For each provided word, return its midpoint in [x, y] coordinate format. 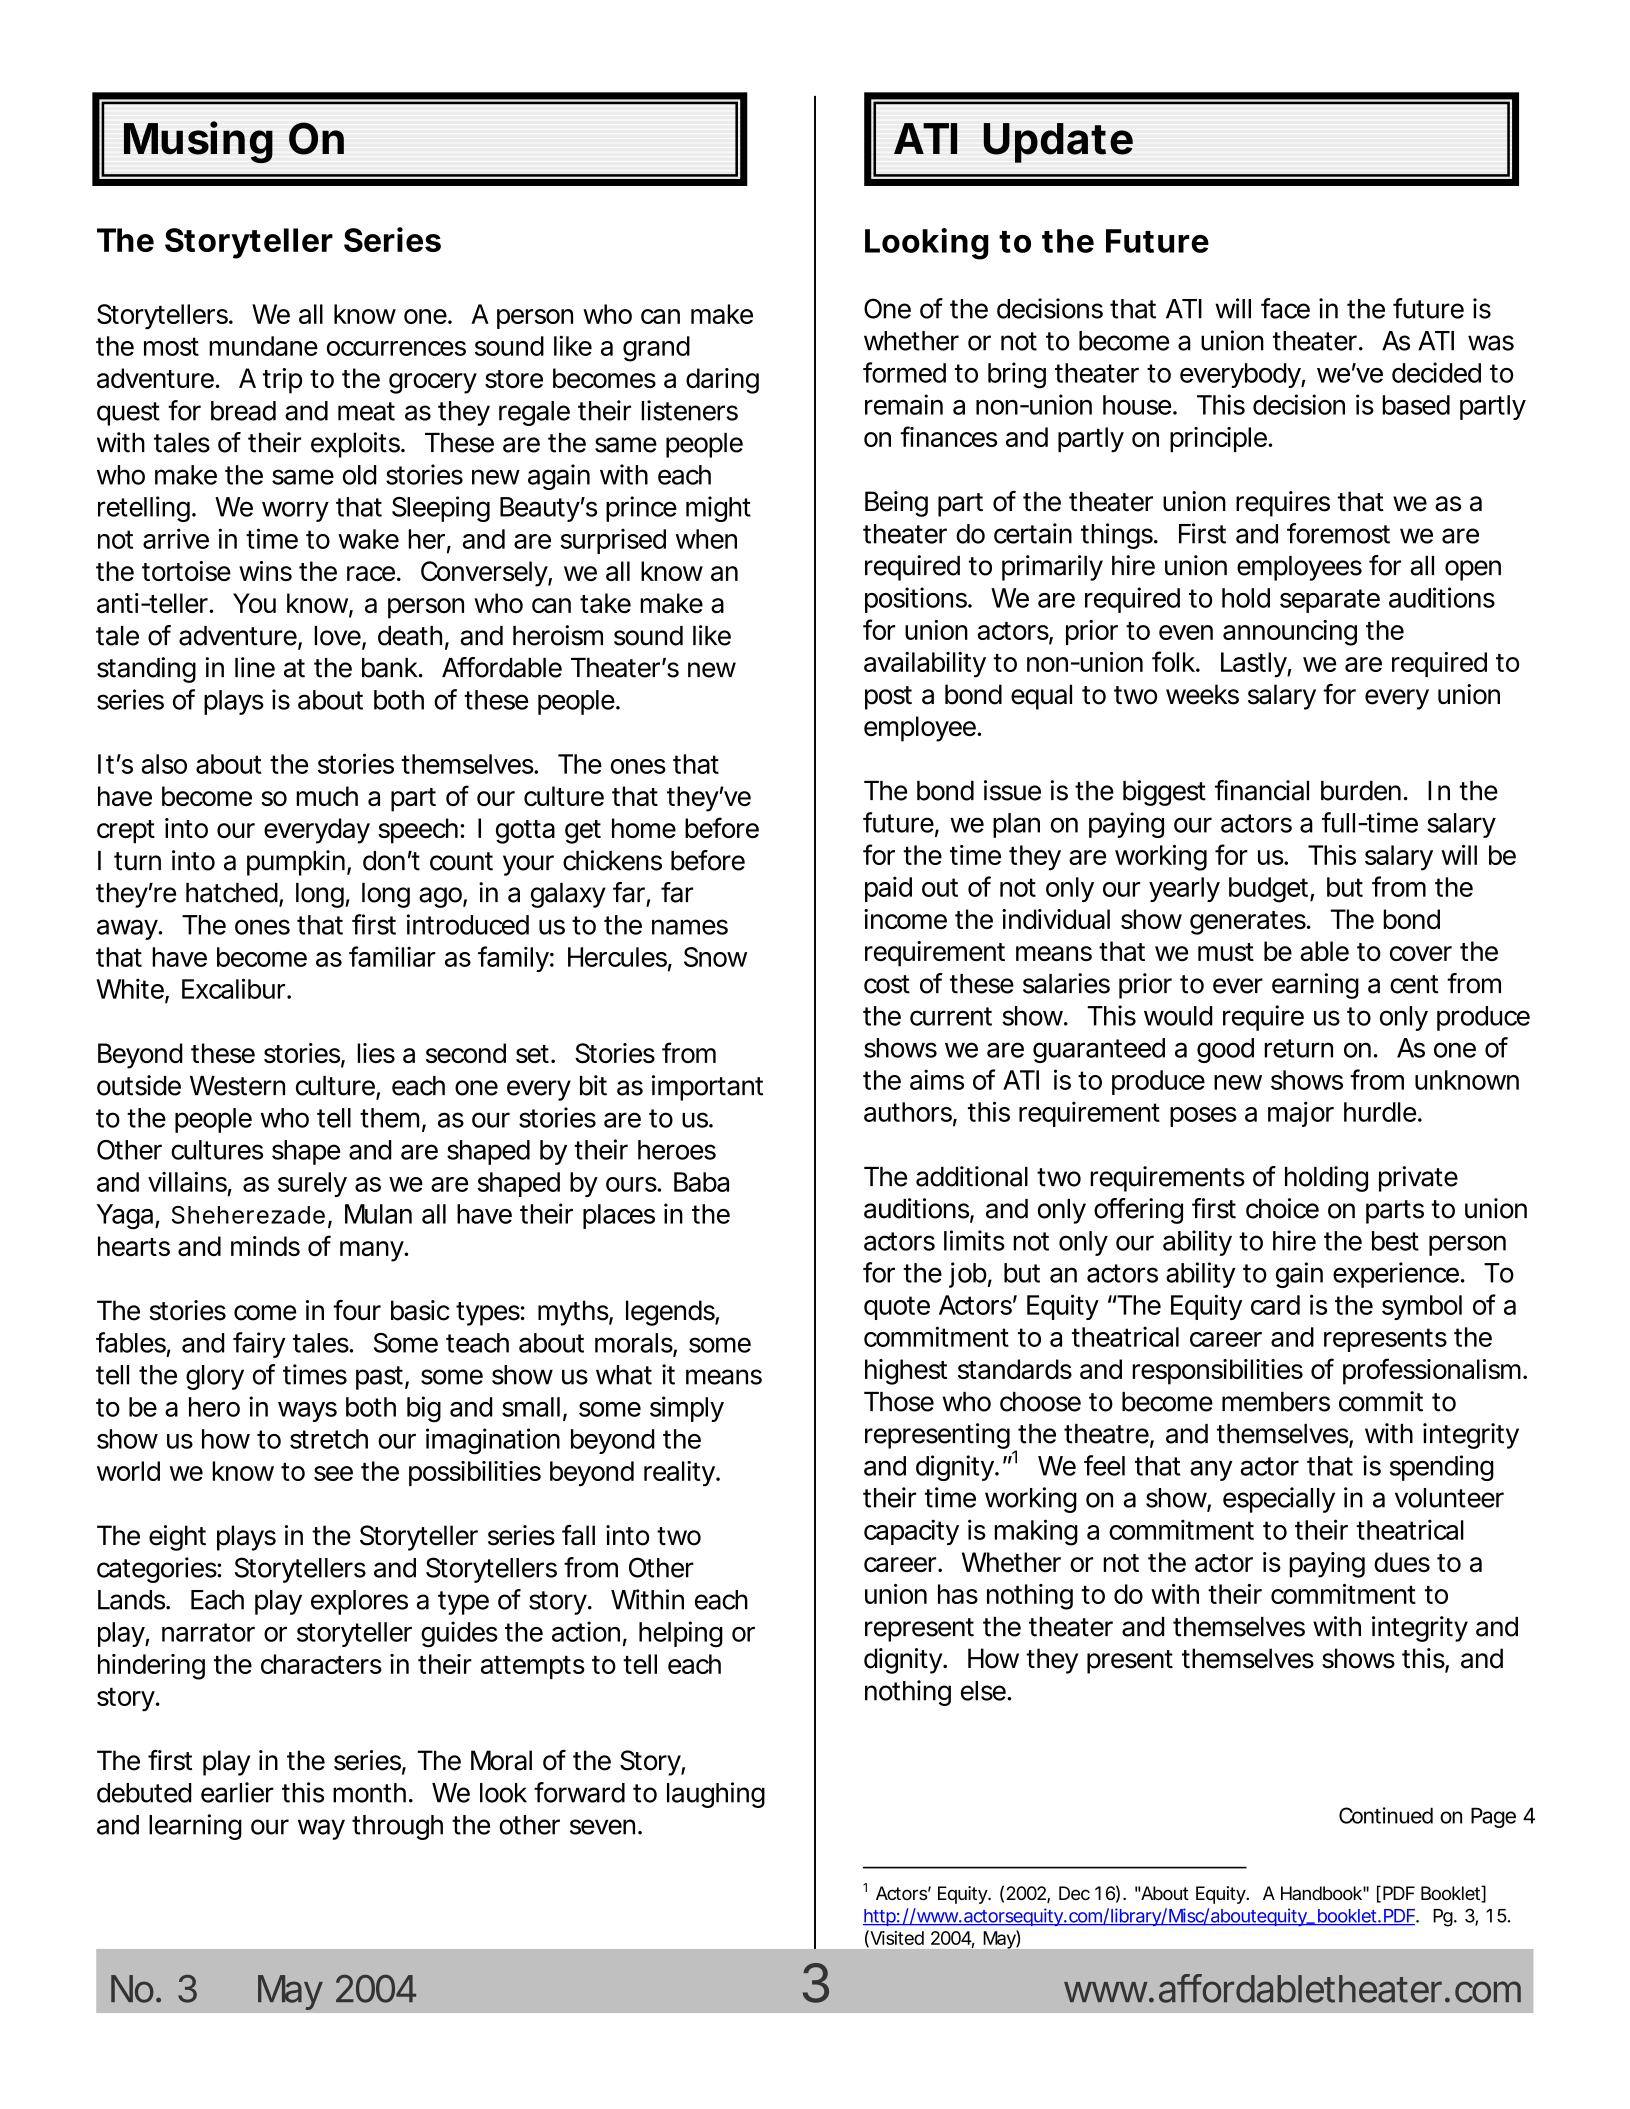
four [357, 1310]
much [327, 796]
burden [1364, 791]
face [1285, 308]
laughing [716, 1795]
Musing [198, 142]
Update [1058, 143]
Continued [1386, 1815]
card [1275, 1305]
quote [897, 1308]
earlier [237, 1792]
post [888, 698]
